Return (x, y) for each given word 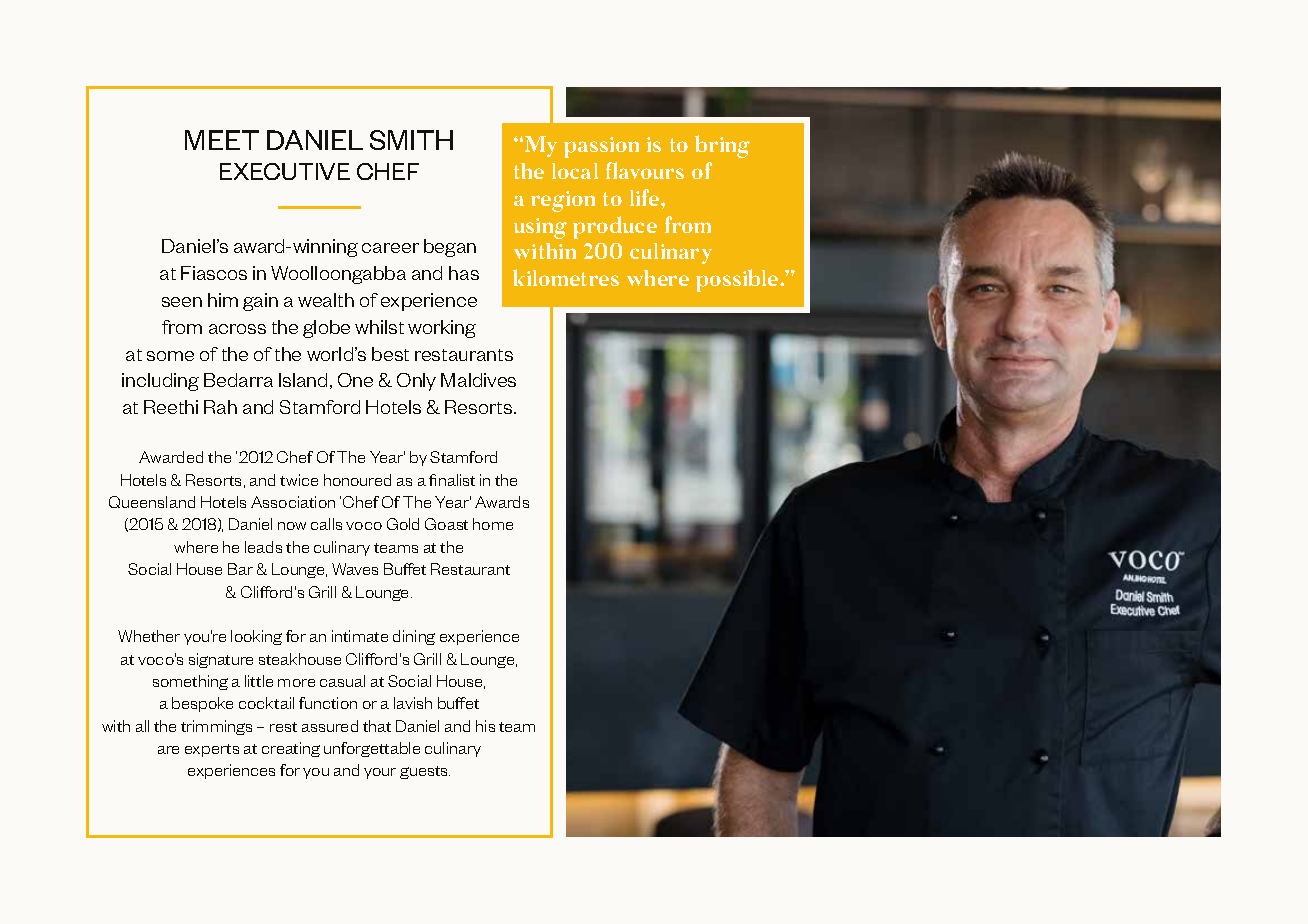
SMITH (411, 140)
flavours (645, 170)
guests (425, 772)
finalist (452, 480)
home (493, 524)
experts (212, 750)
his (485, 726)
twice (299, 480)
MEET (222, 140)
